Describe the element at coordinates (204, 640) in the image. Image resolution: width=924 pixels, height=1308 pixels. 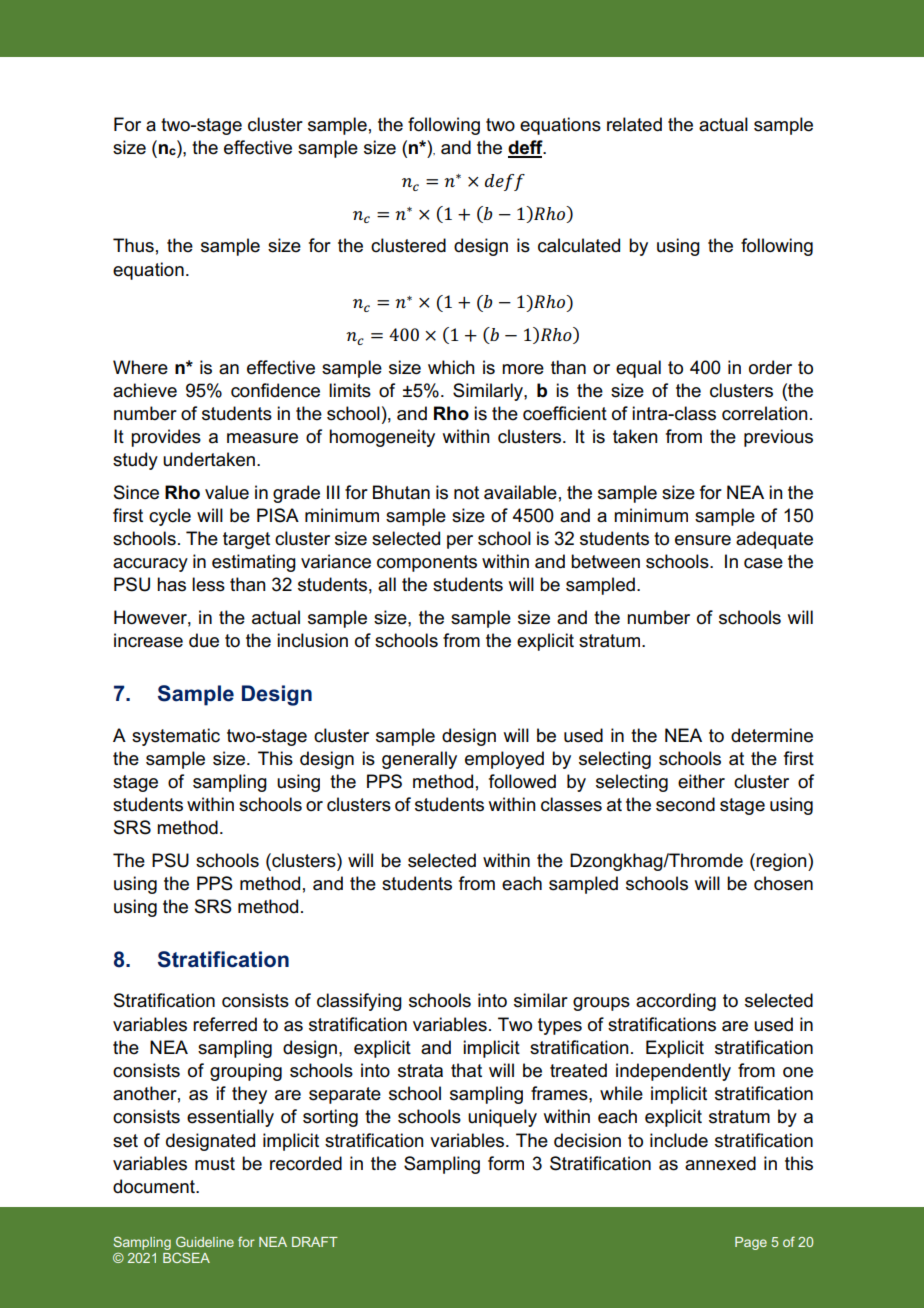
I see `due` at that location.
